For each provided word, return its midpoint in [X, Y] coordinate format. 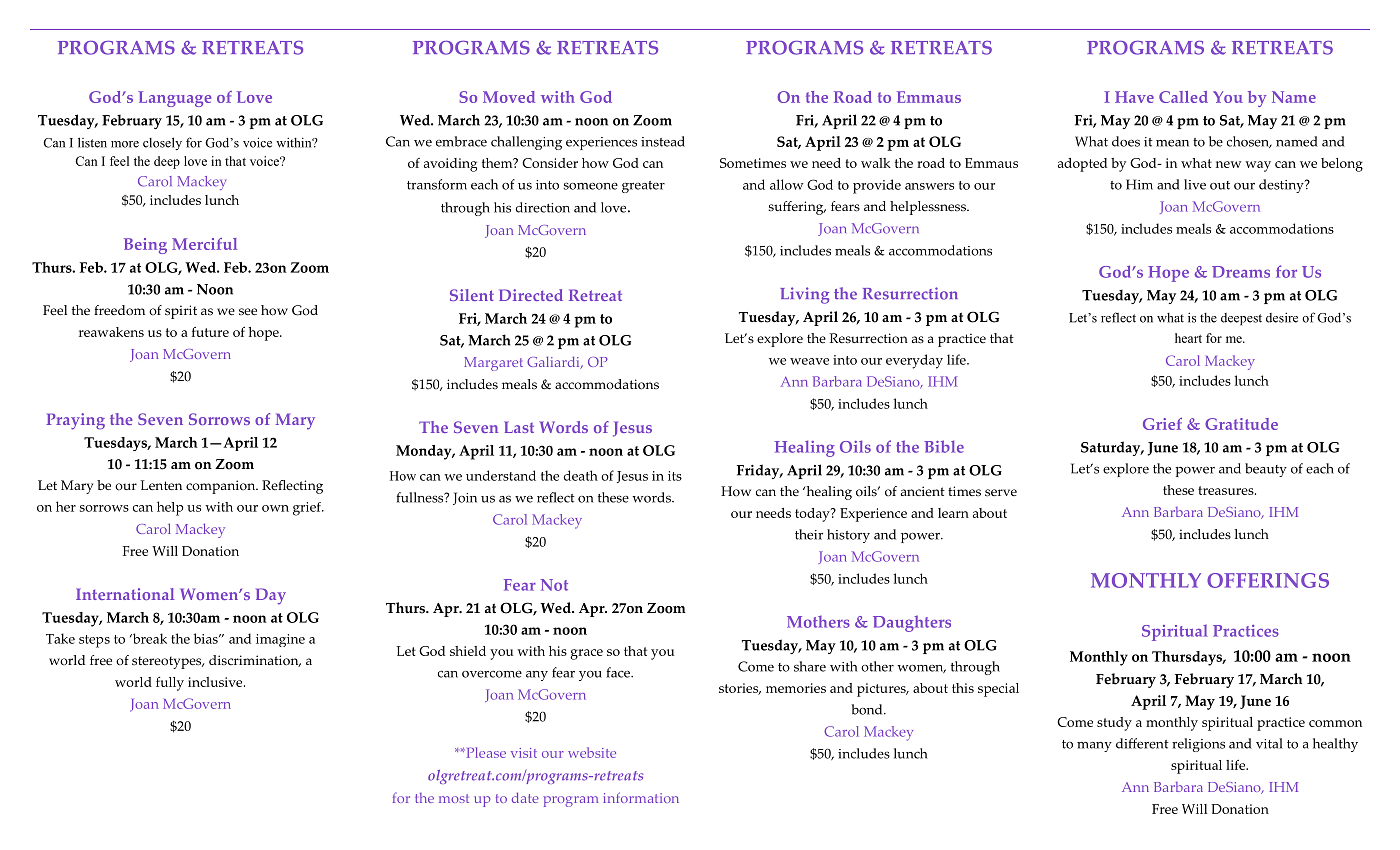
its [675, 476]
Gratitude [1241, 424]
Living [804, 295]
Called [1183, 97]
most [454, 798]
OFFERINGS [1268, 580]
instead [663, 141]
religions [1198, 745]
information [641, 797]
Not [554, 585]
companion [222, 487]
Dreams [1241, 272]
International [125, 594]
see [248, 312]
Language [174, 99]
